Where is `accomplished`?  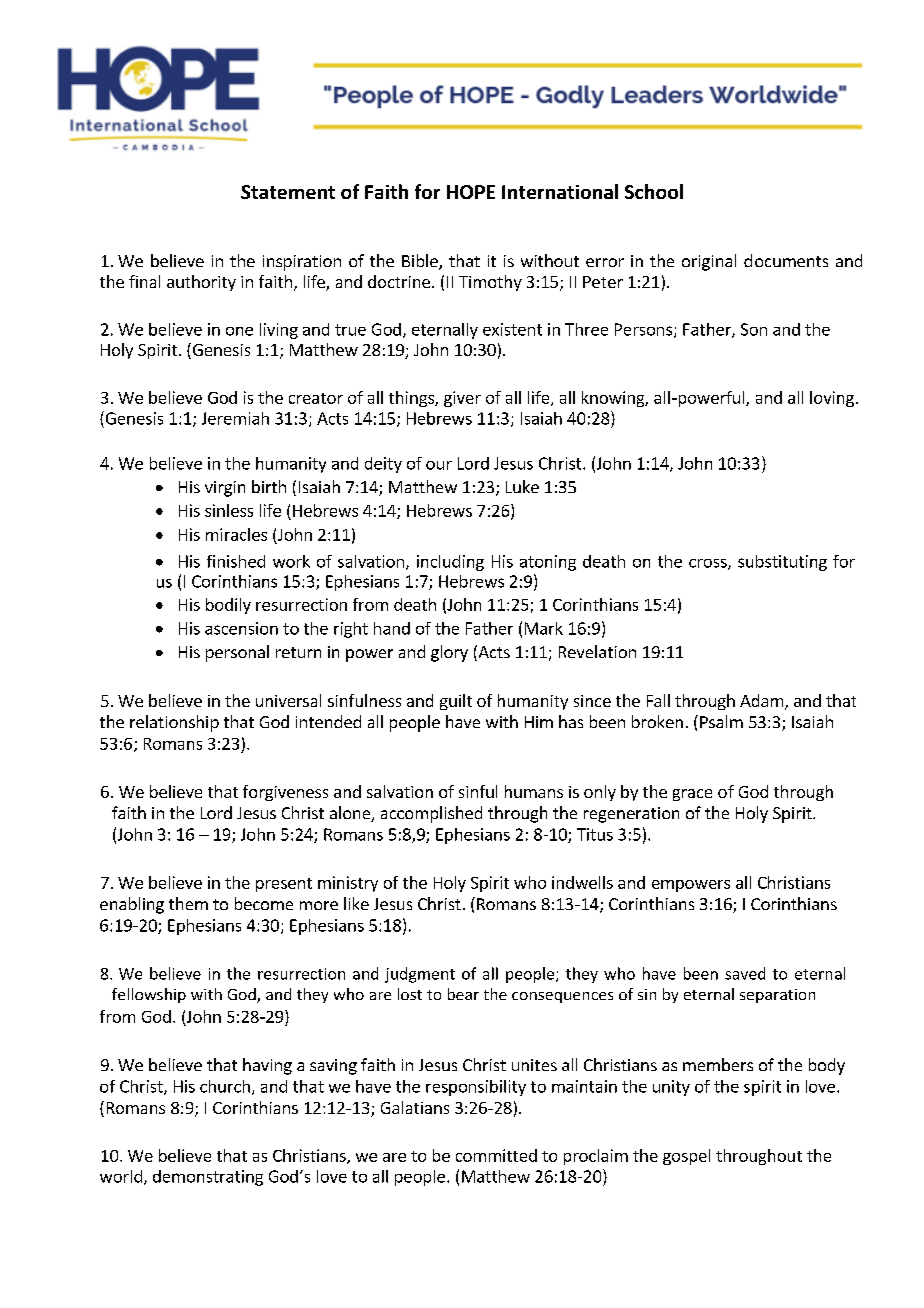 accomplished is located at coordinates (431, 814).
